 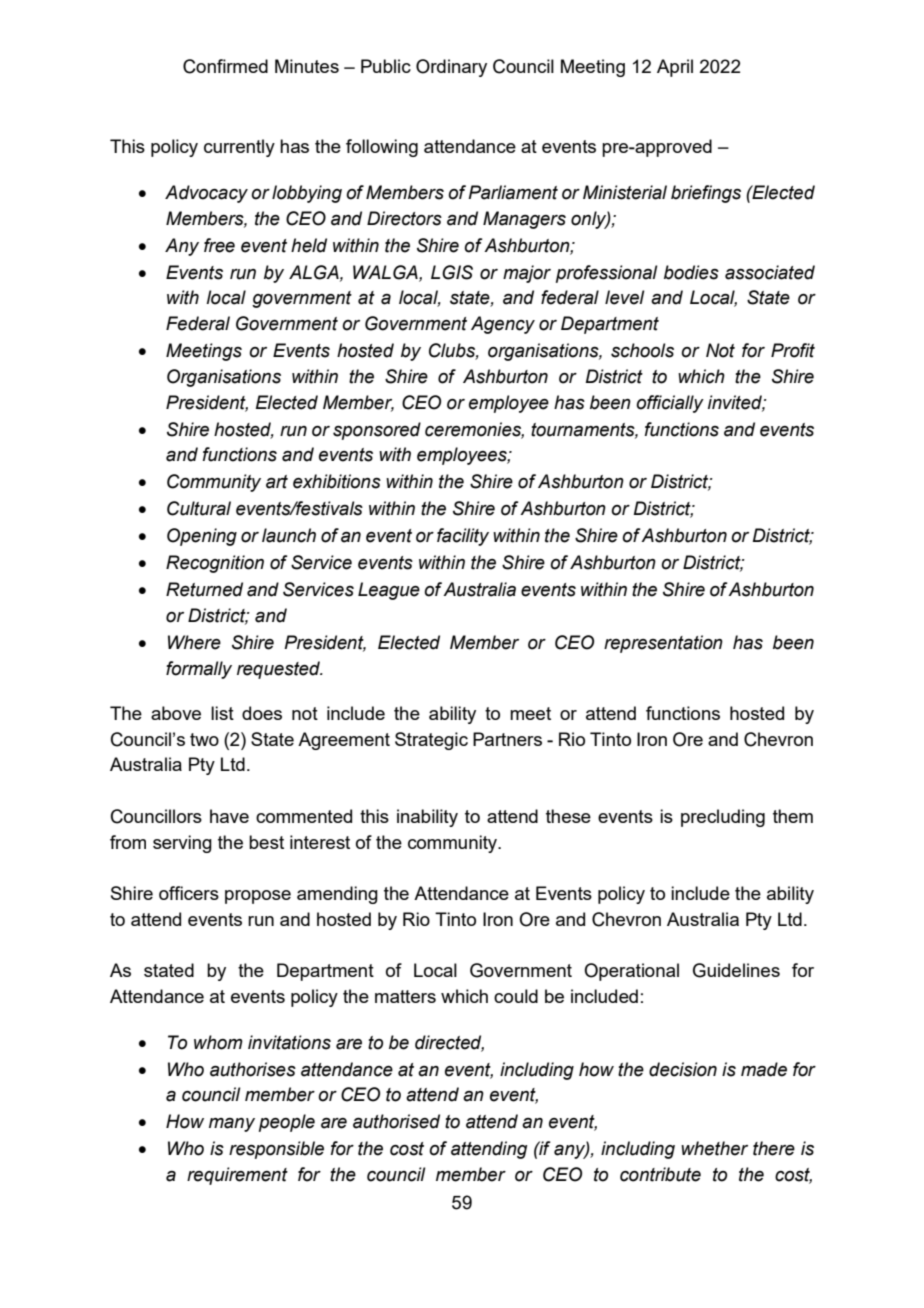 I want to click on authorised, so click(x=396, y=1121).
